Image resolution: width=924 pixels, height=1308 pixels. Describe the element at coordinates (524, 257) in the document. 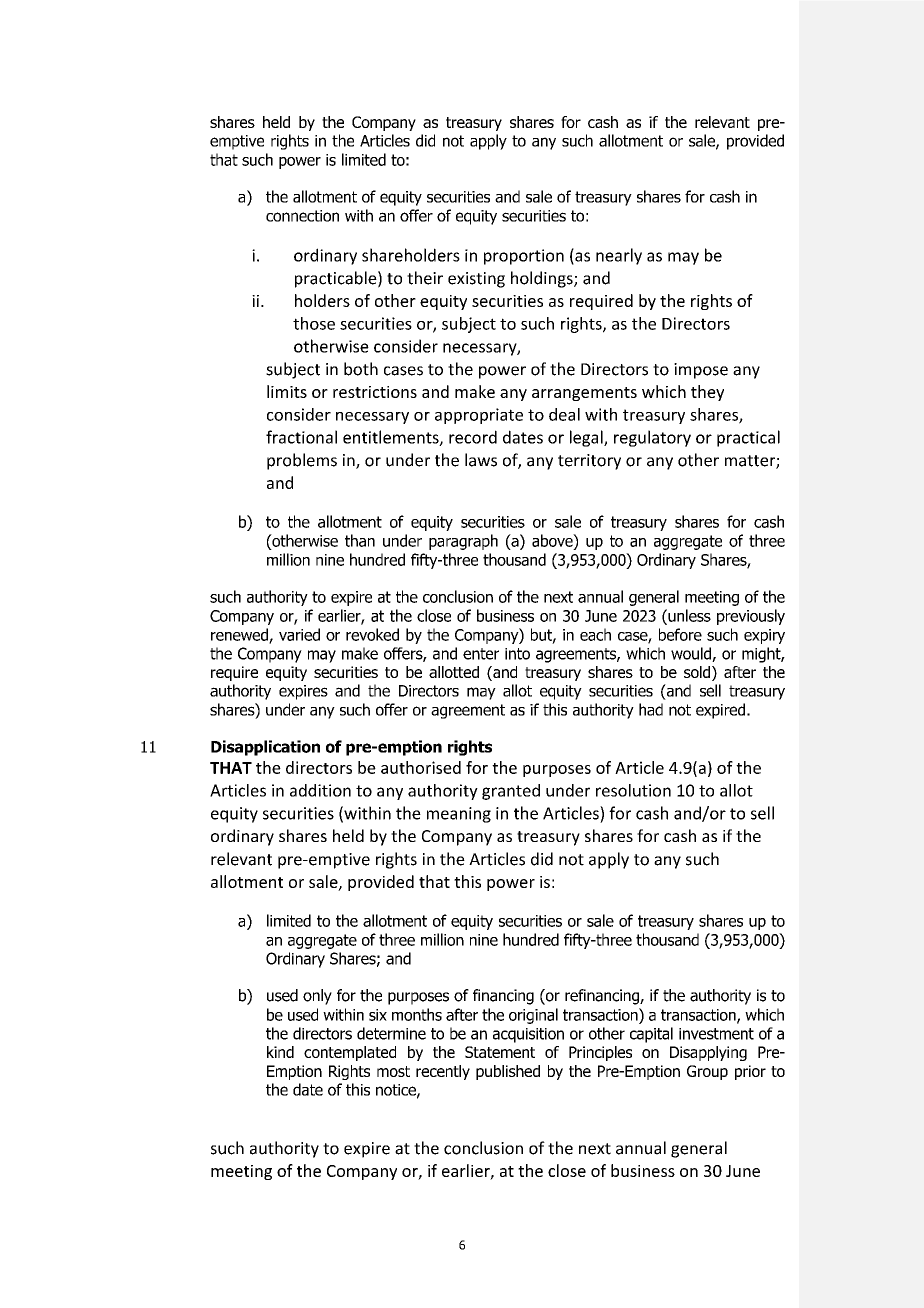

I see `proportion` at that location.
